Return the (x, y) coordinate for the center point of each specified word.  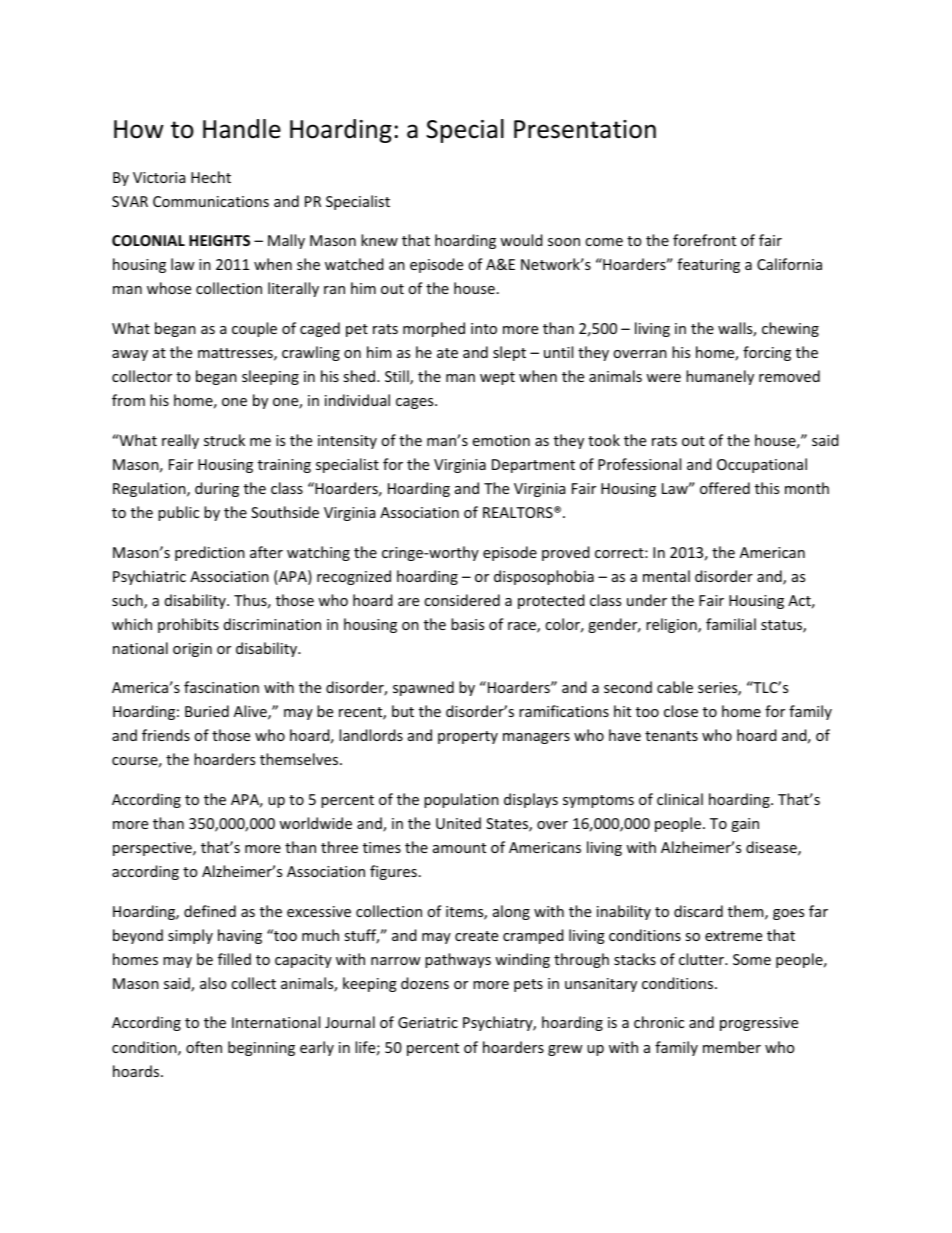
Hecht (211, 177)
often (204, 1047)
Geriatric (428, 1022)
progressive (759, 1024)
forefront (704, 240)
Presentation (585, 129)
